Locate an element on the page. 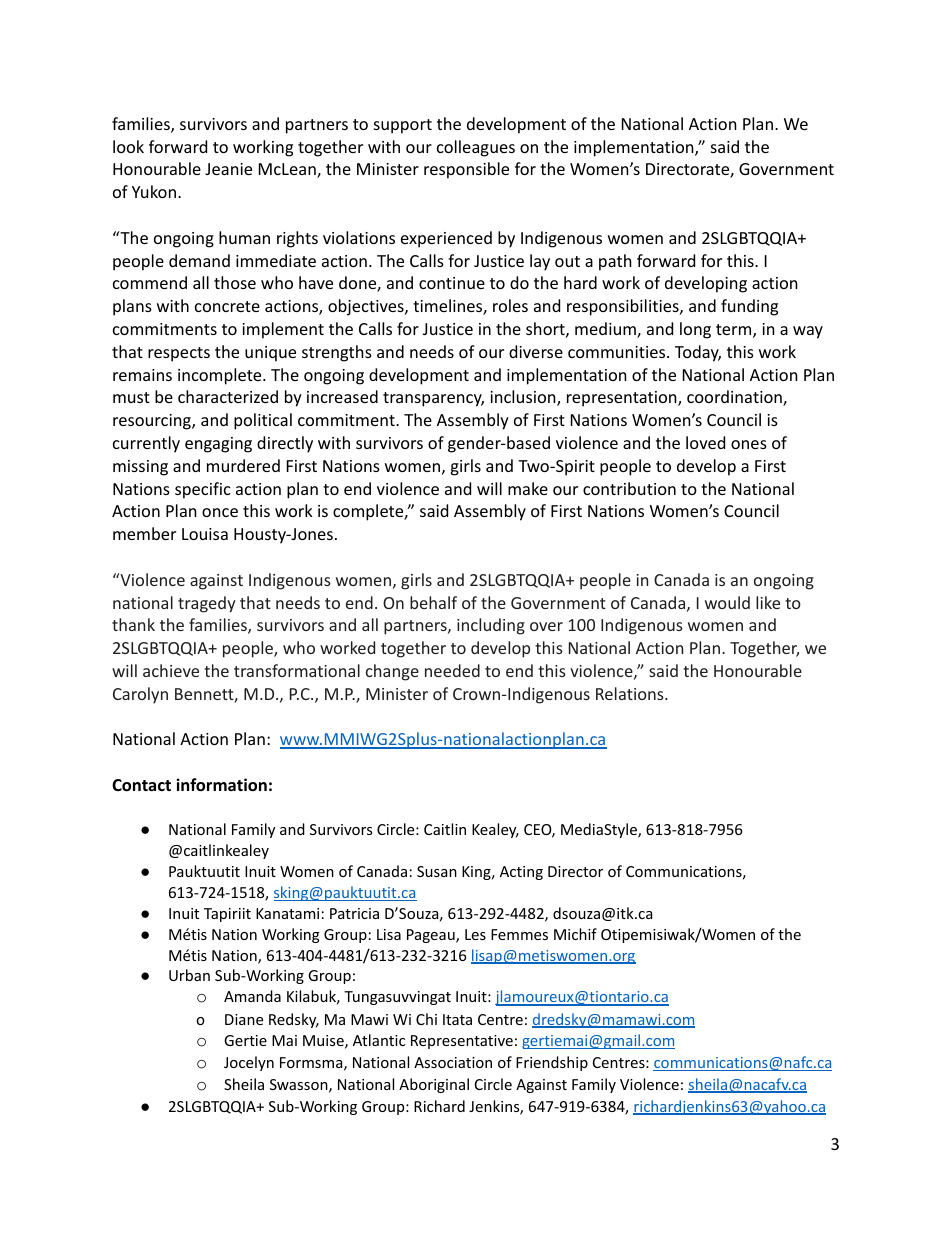 The height and width of the document is (1233, 952). Today is located at coordinates (698, 353).
